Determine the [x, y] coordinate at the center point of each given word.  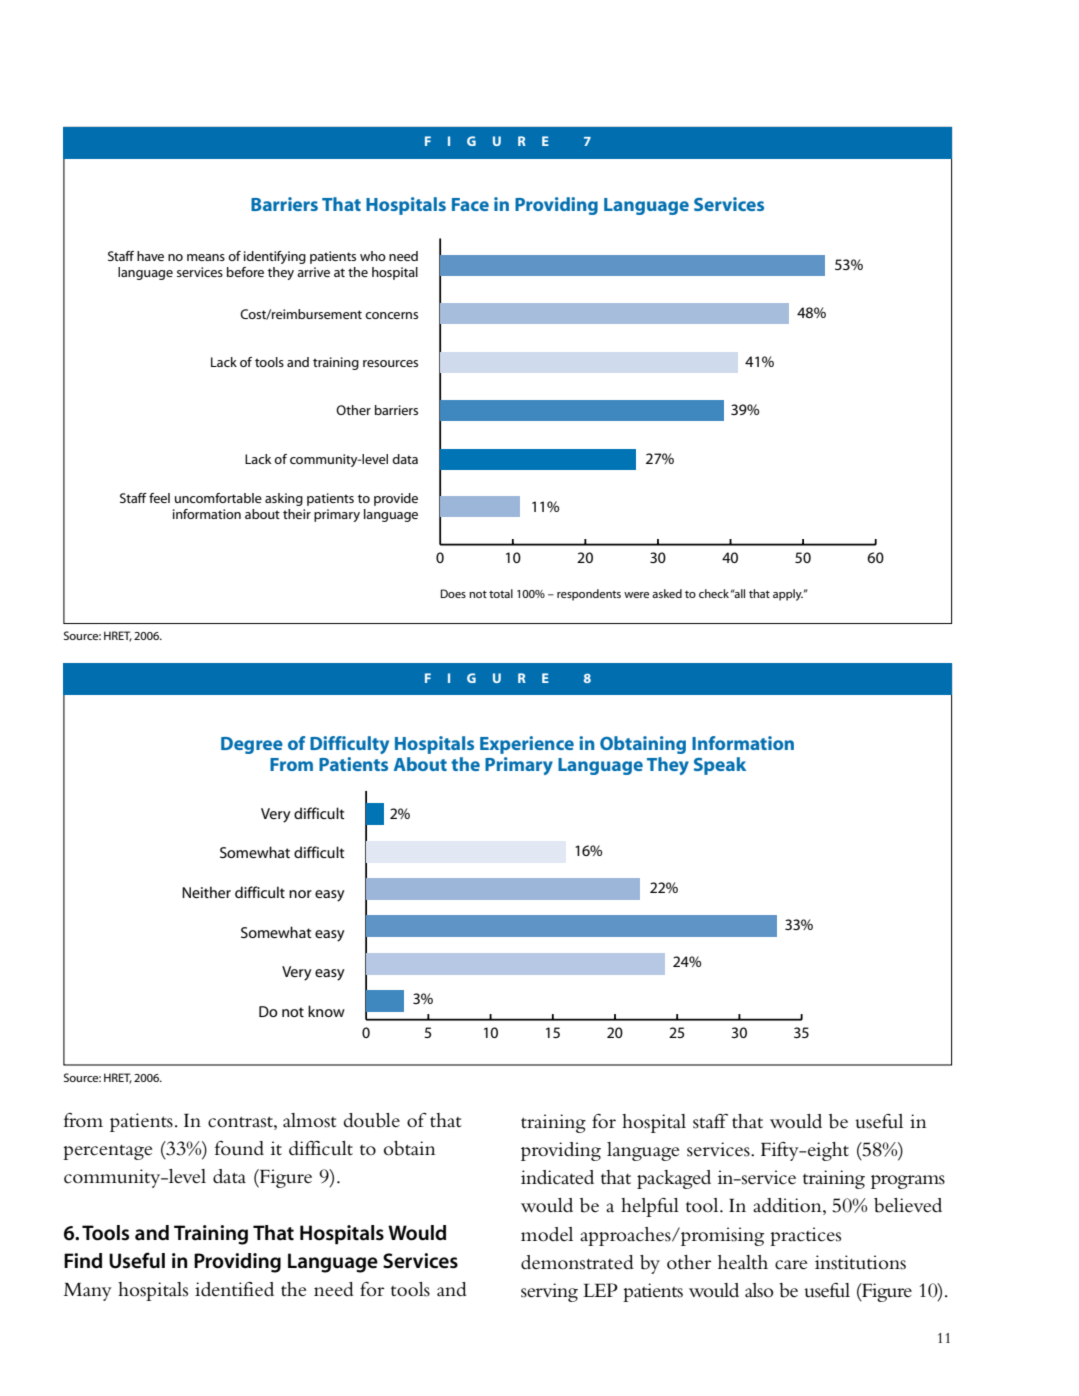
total [501, 593]
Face [470, 204]
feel [159, 498]
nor [300, 894]
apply [788, 595]
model [547, 1234]
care [791, 1265]
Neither [206, 892]
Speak [720, 766]
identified [234, 1289]
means [206, 257]
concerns [391, 315]
